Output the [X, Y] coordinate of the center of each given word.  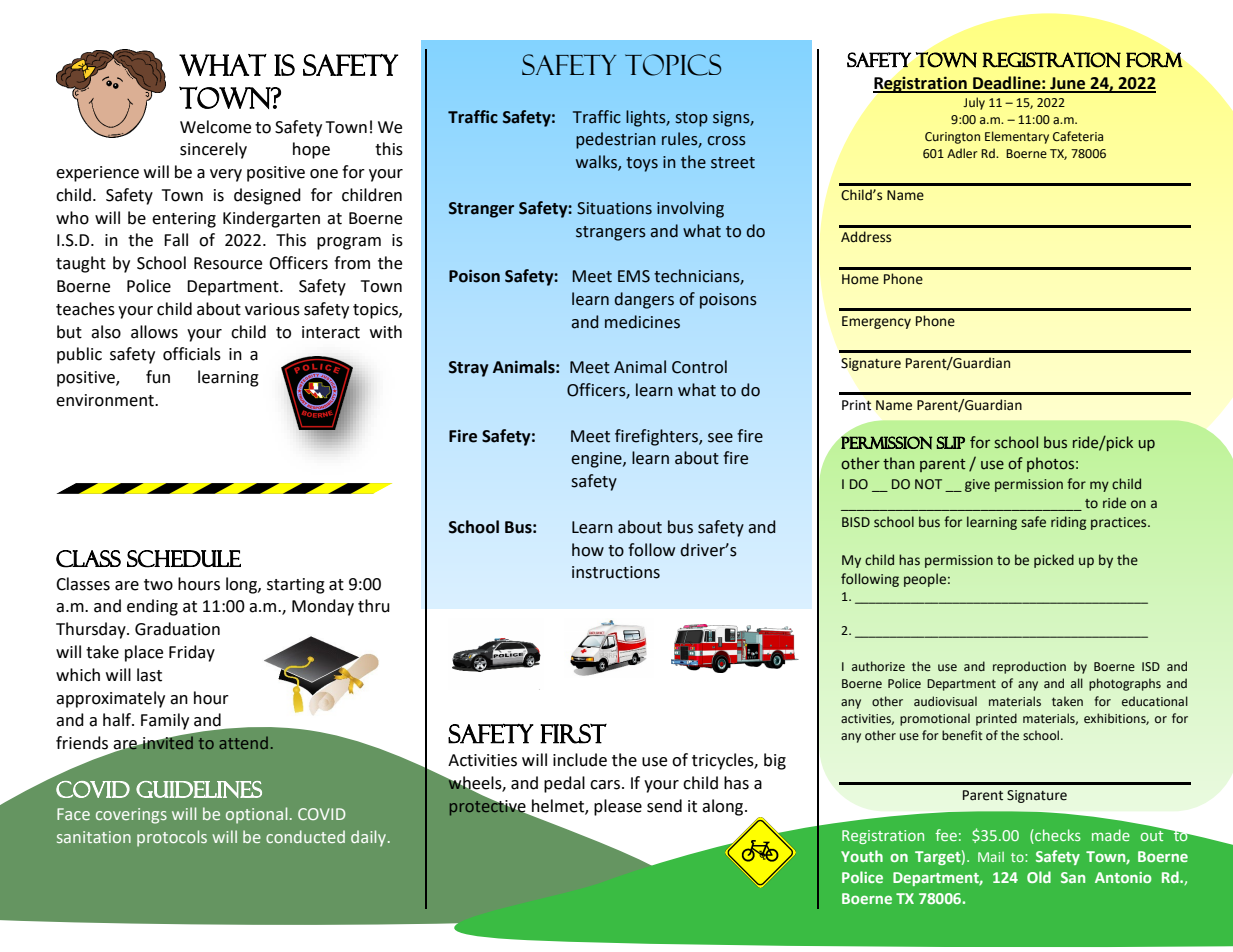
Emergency [876, 322]
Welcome [215, 127]
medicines [642, 322]
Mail [991, 857]
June [1068, 84]
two [158, 585]
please [618, 807]
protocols [172, 838]
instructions [616, 572]
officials [192, 354]
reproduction [1029, 667]
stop [692, 119]
